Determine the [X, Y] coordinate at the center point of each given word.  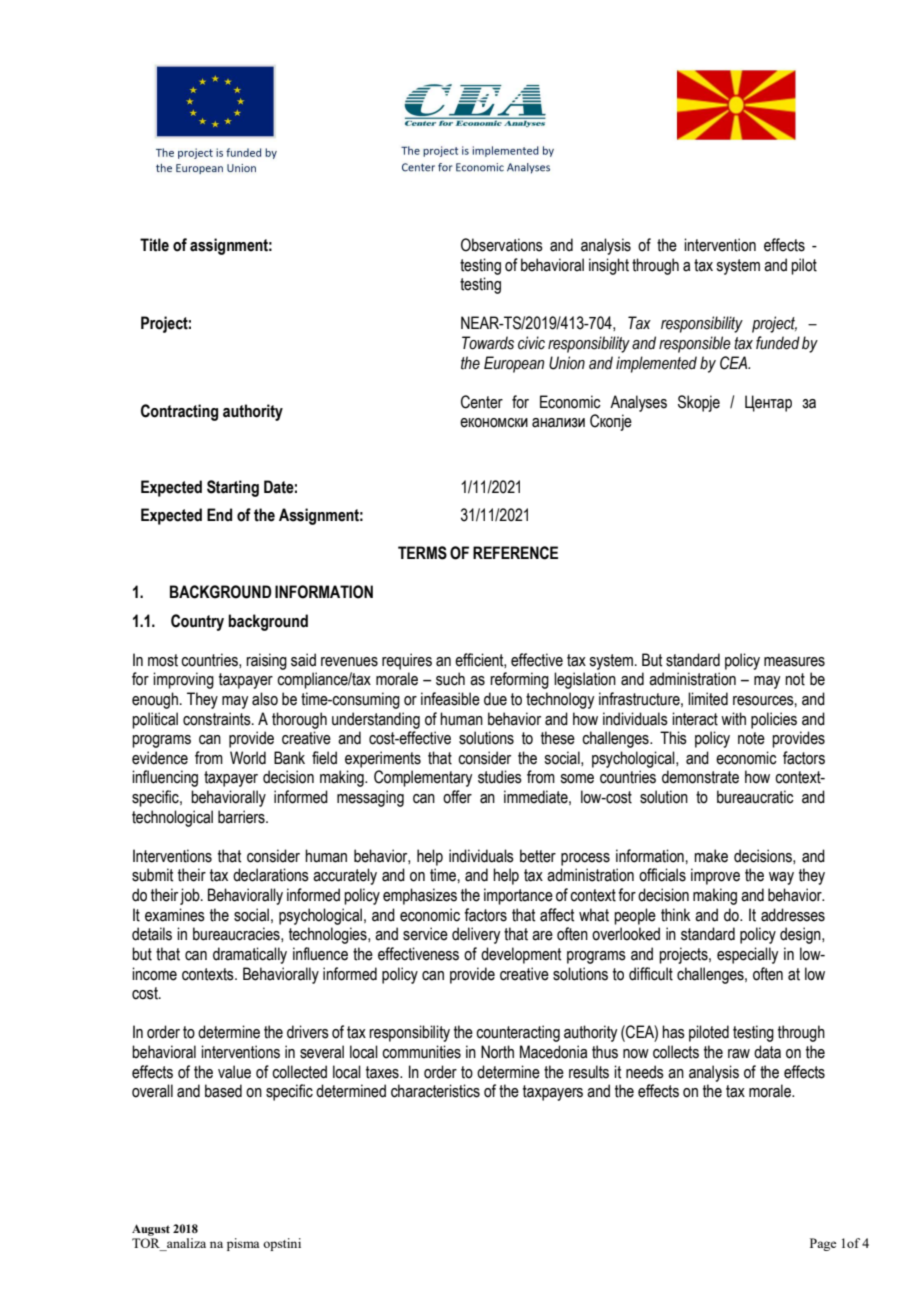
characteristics [435, 1091]
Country [197, 622]
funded [778, 343]
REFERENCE [515, 553]
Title [154, 245]
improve [715, 876]
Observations [502, 245]
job [191, 896]
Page [823, 1244]
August [151, 1230]
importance [518, 896]
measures [794, 662]
